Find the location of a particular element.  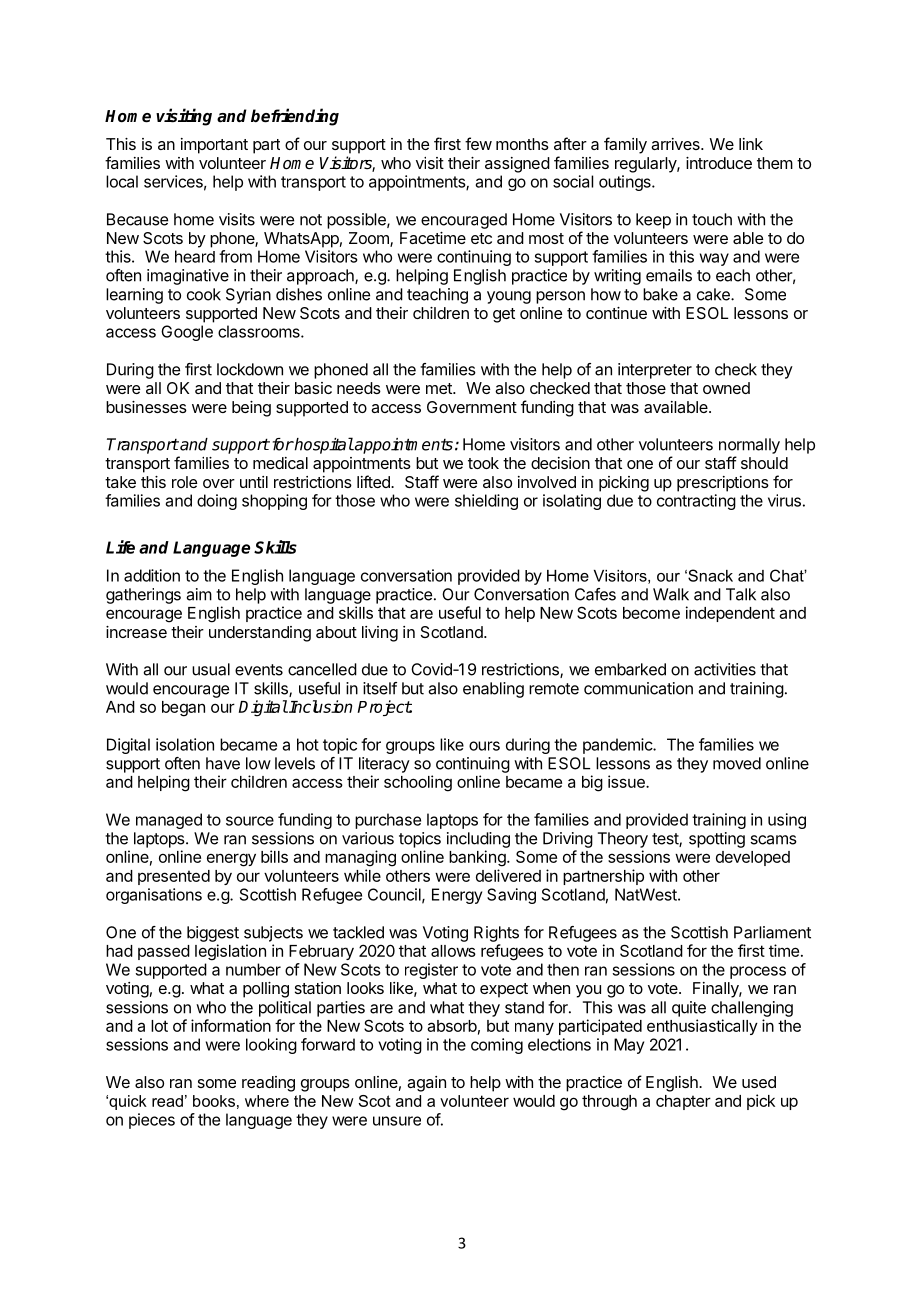

again is located at coordinates (426, 1084).
